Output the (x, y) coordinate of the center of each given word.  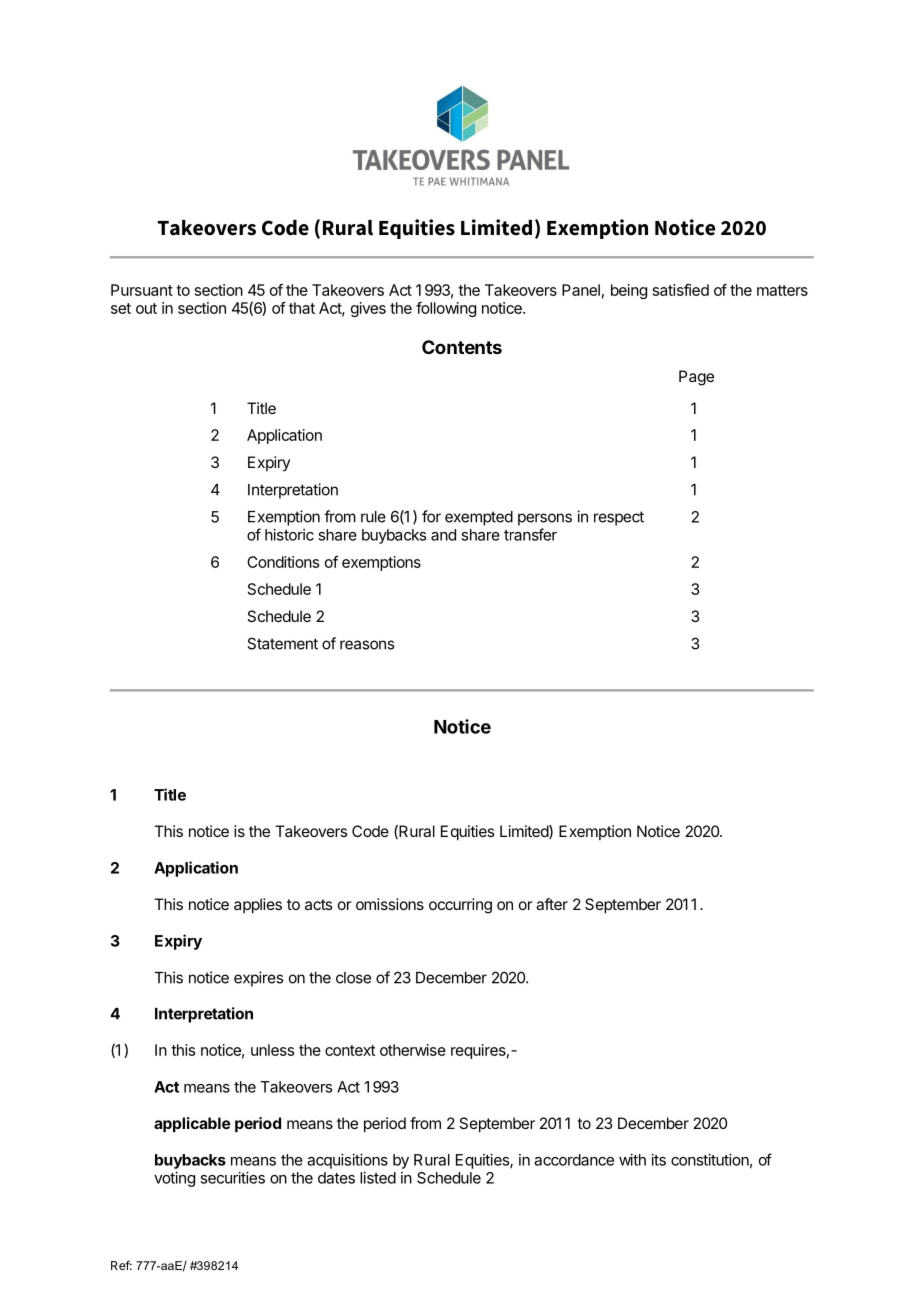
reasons (367, 645)
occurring (460, 906)
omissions (390, 904)
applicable (192, 1125)
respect (619, 518)
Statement (282, 643)
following (446, 309)
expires (258, 979)
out (146, 308)
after (552, 904)
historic (289, 535)
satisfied (681, 290)
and (443, 535)
